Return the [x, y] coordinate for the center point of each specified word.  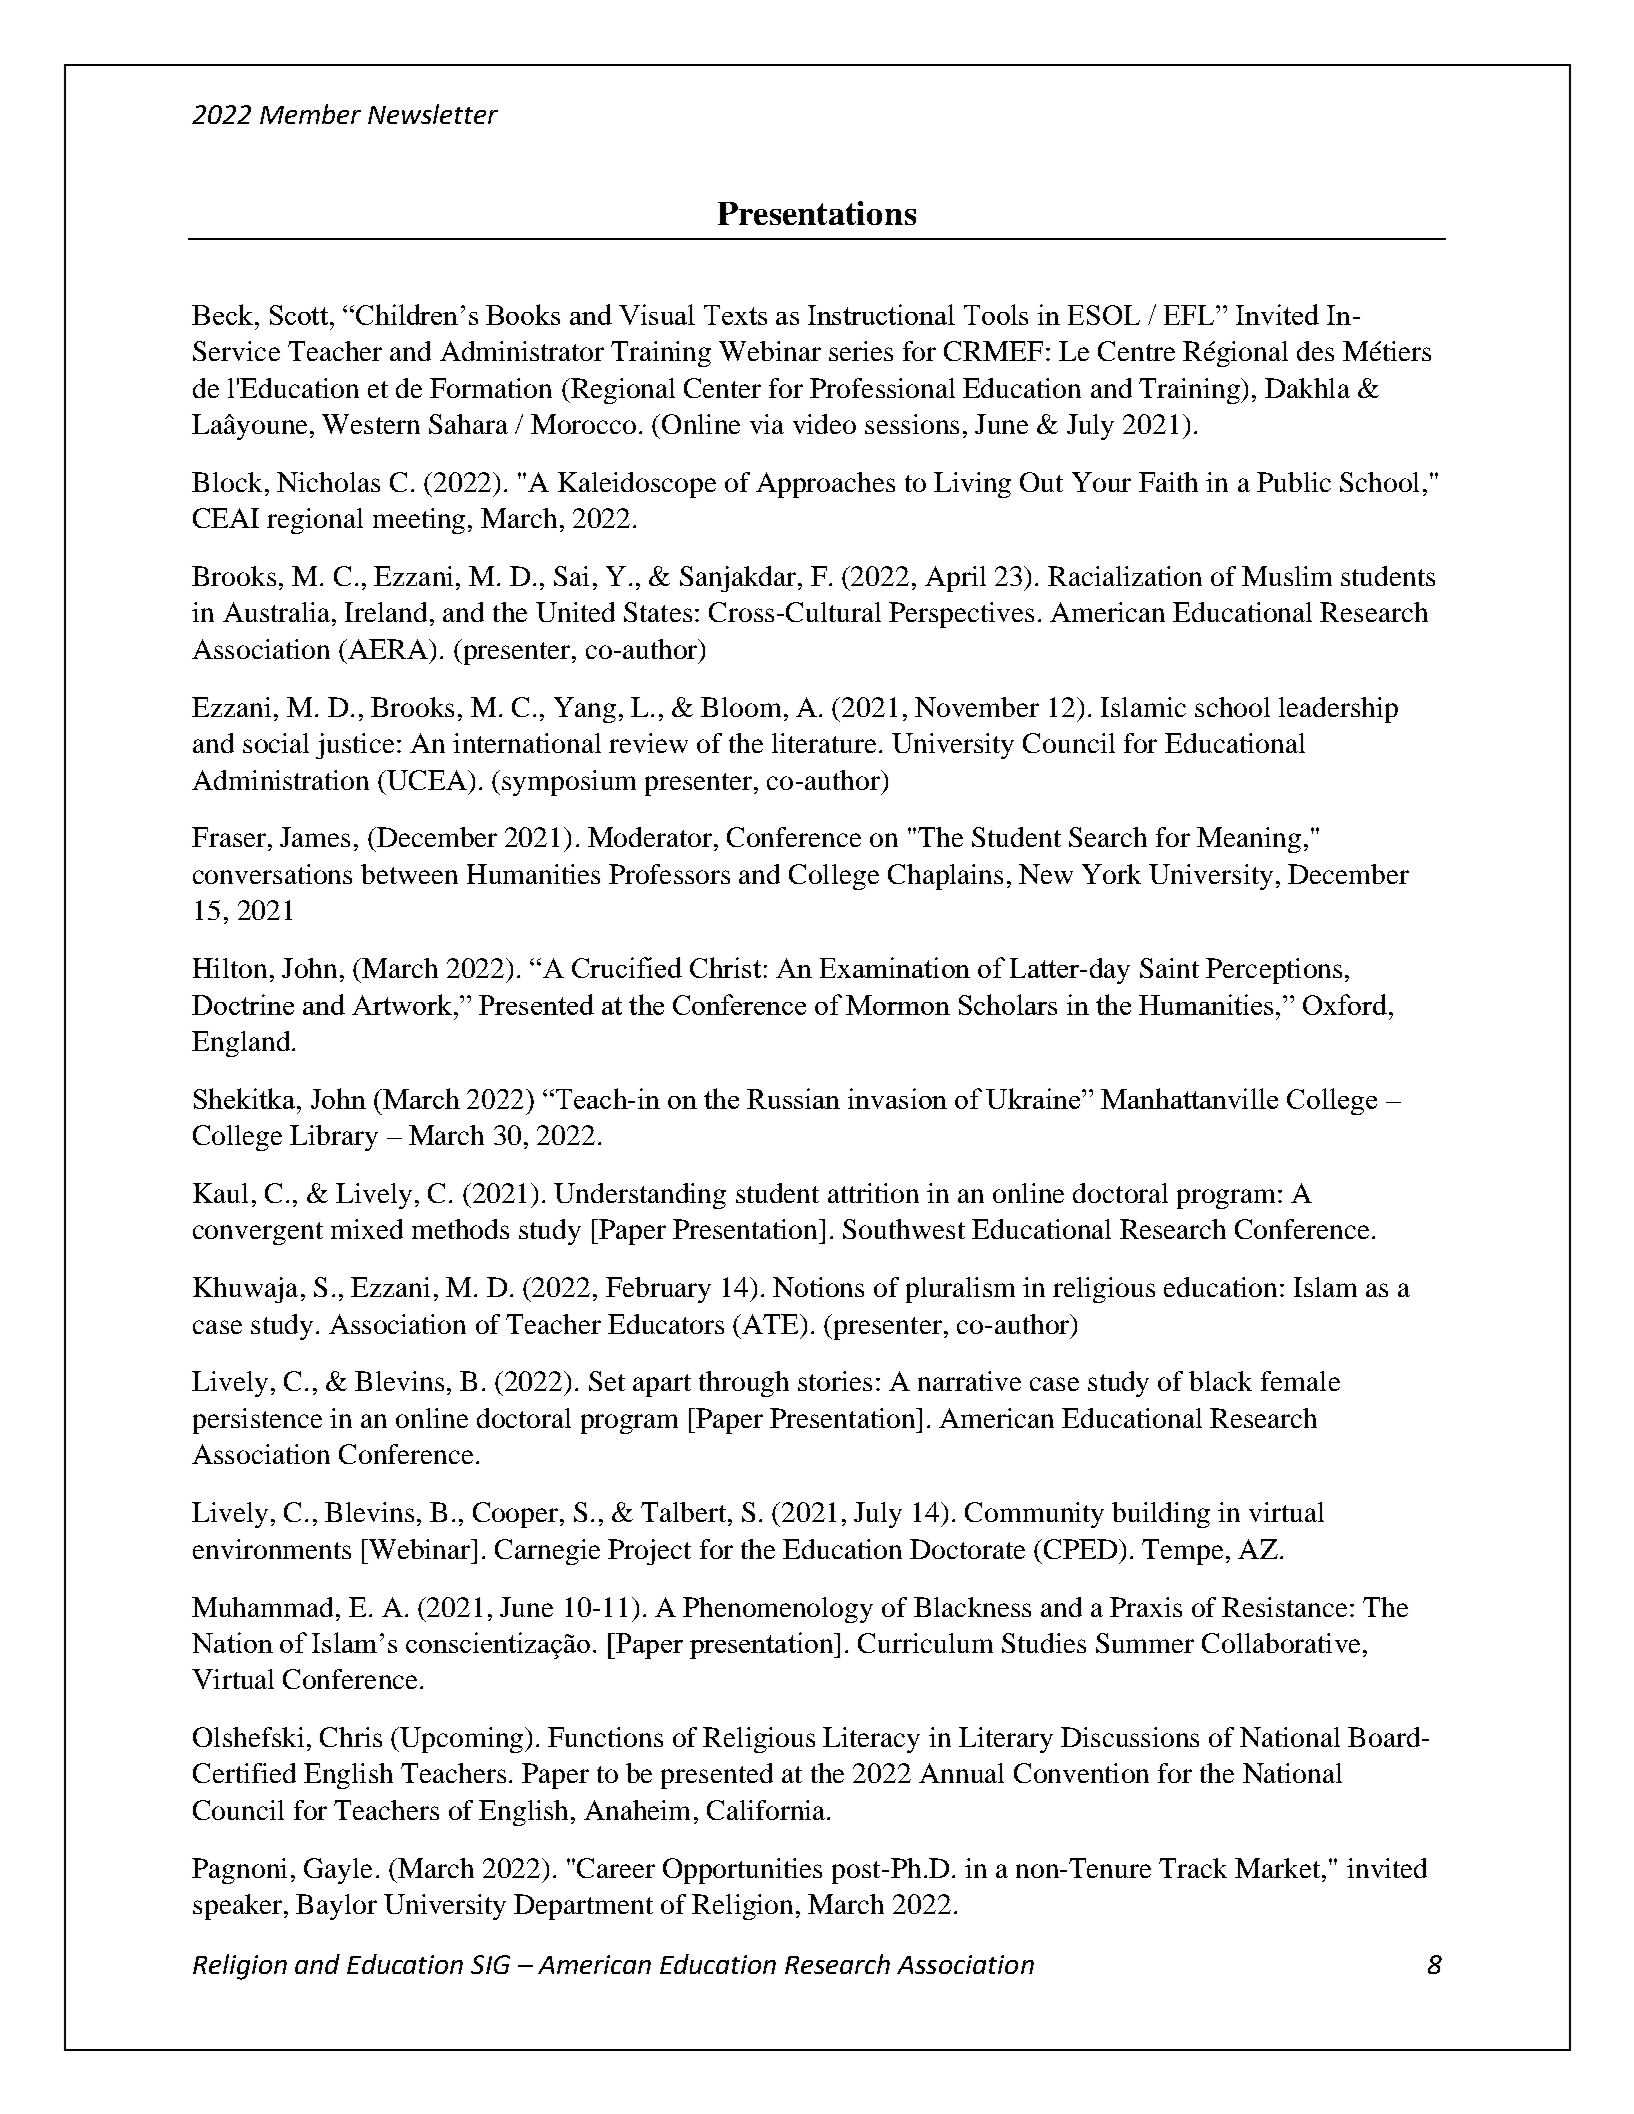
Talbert [683, 1512]
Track [1193, 1868]
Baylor [336, 1907]
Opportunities [742, 1871]
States [658, 612]
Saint [1169, 968]
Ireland [386, 612]
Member [310, 114]
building [1161, 1515]
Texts [735, 315]
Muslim [1287, 576]
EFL [1190, 315]
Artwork [403, 1004]
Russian [793, 1098]
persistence [257, 1421]
